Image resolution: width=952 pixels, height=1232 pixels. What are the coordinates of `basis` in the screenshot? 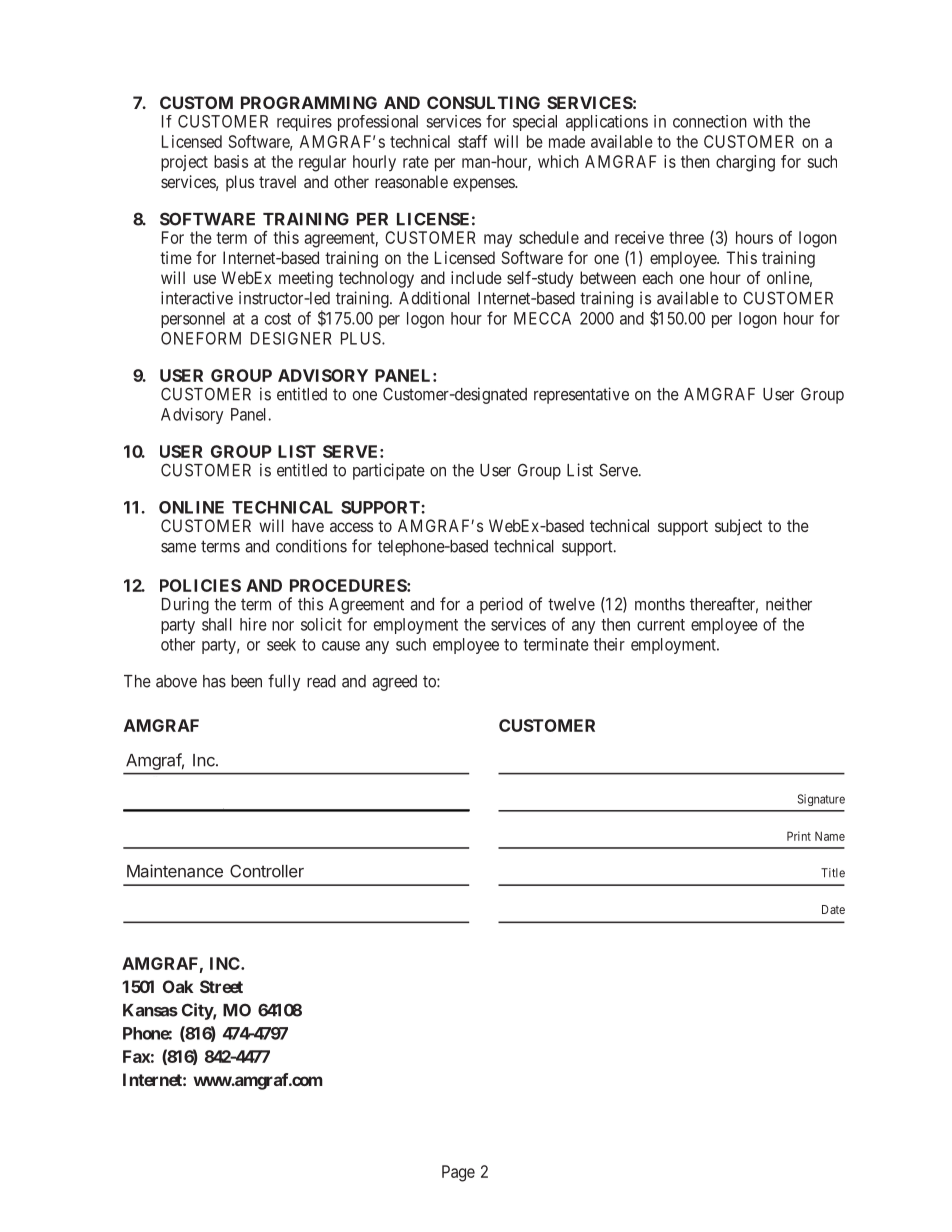 It's located at (231, 161).
